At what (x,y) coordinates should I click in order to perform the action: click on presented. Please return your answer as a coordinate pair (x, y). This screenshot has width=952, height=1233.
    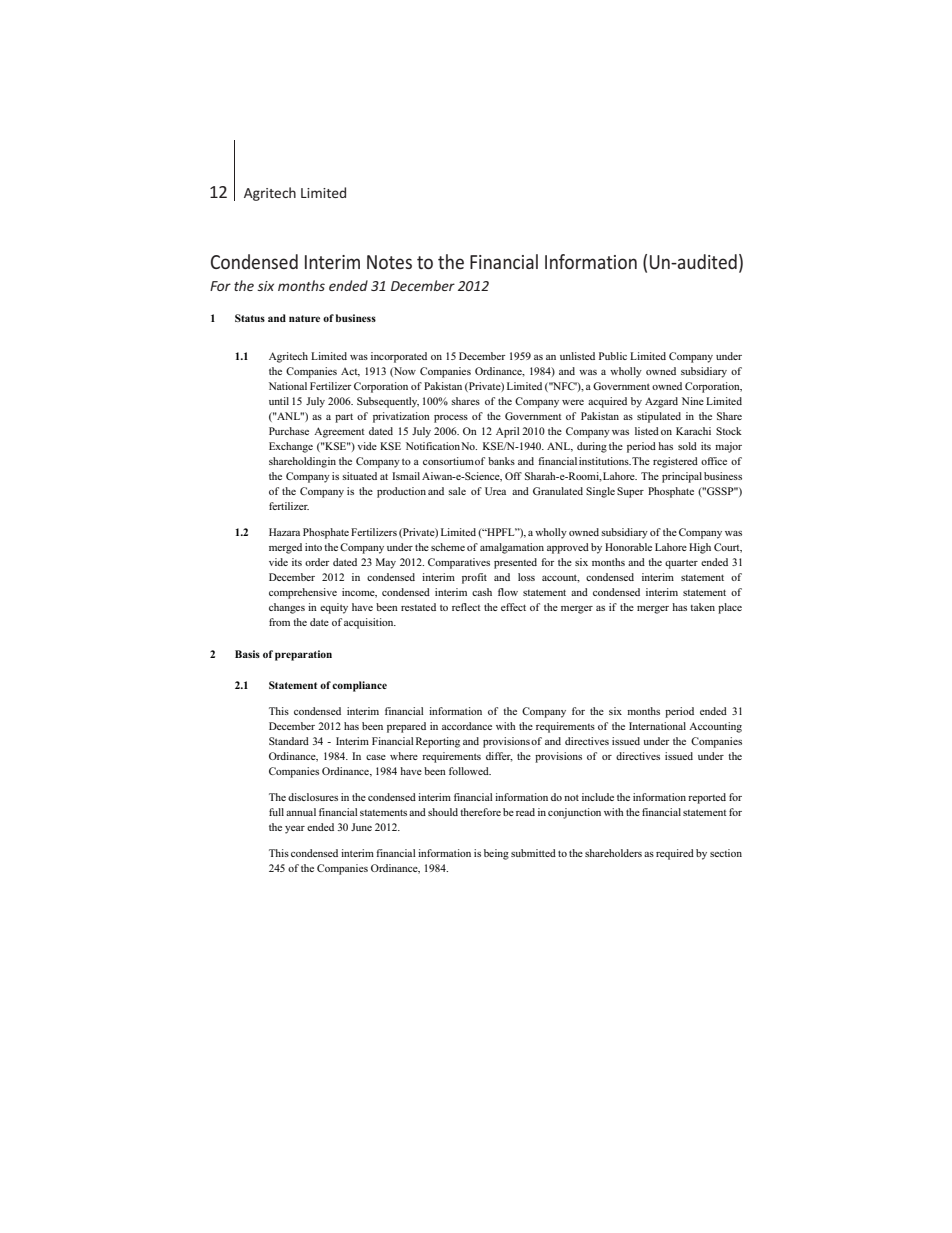
    Looking at the image, I should click on (515, 563).
